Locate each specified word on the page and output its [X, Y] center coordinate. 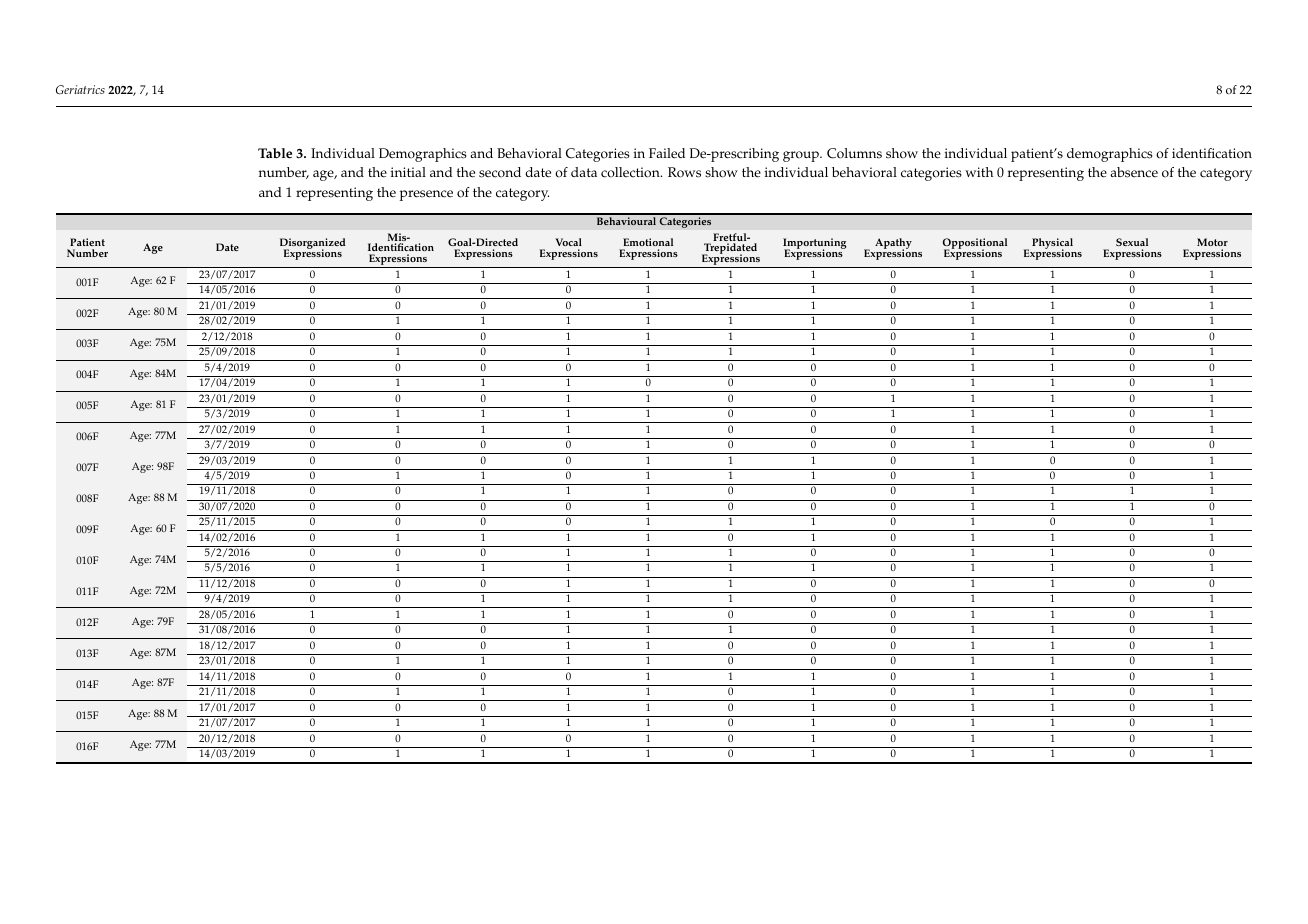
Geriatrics [80, 89]
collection [631, 172]
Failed [667, 153]
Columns [854, 153]
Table [275, 153]
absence [1134, 172]
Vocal [568, 242]
